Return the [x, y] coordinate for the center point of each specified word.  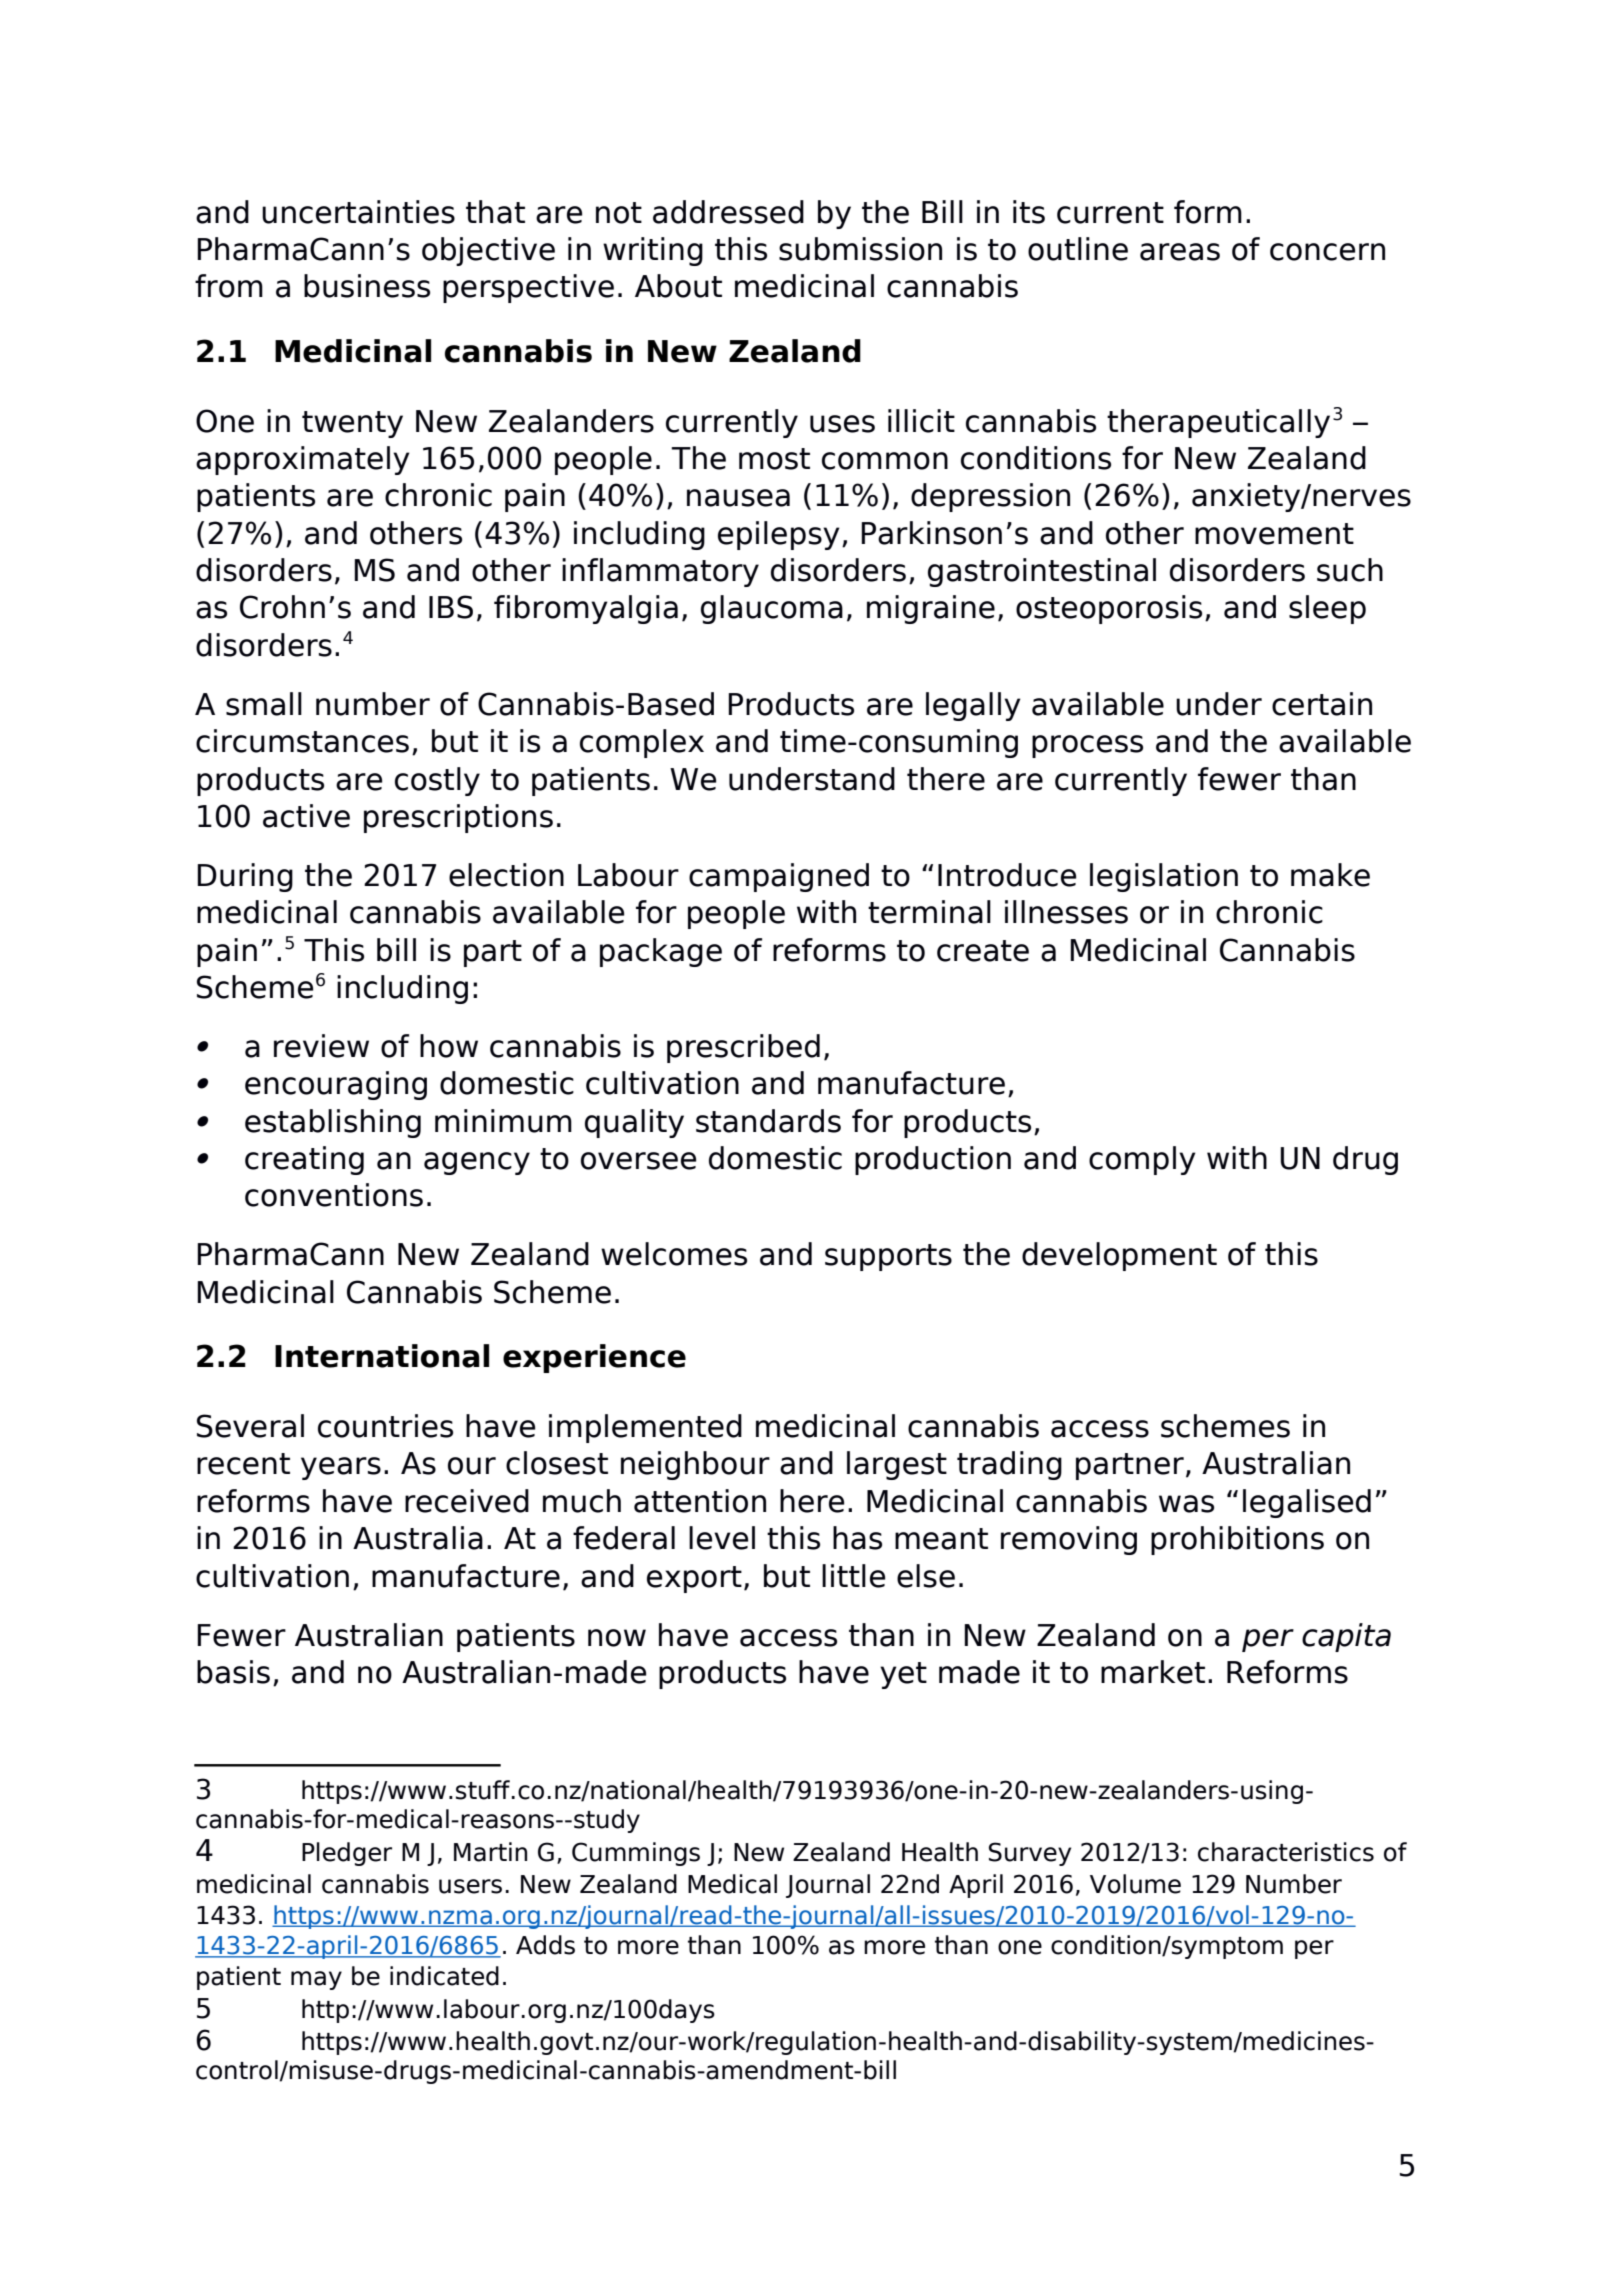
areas [1180, 252]
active [306, 816]
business [367, 286]
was [1186, 1504]
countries [385, 1426]
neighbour [695, 1465]
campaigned [779, 877]
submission [860, 249]
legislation [1164, 877]
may [316, 1980]
